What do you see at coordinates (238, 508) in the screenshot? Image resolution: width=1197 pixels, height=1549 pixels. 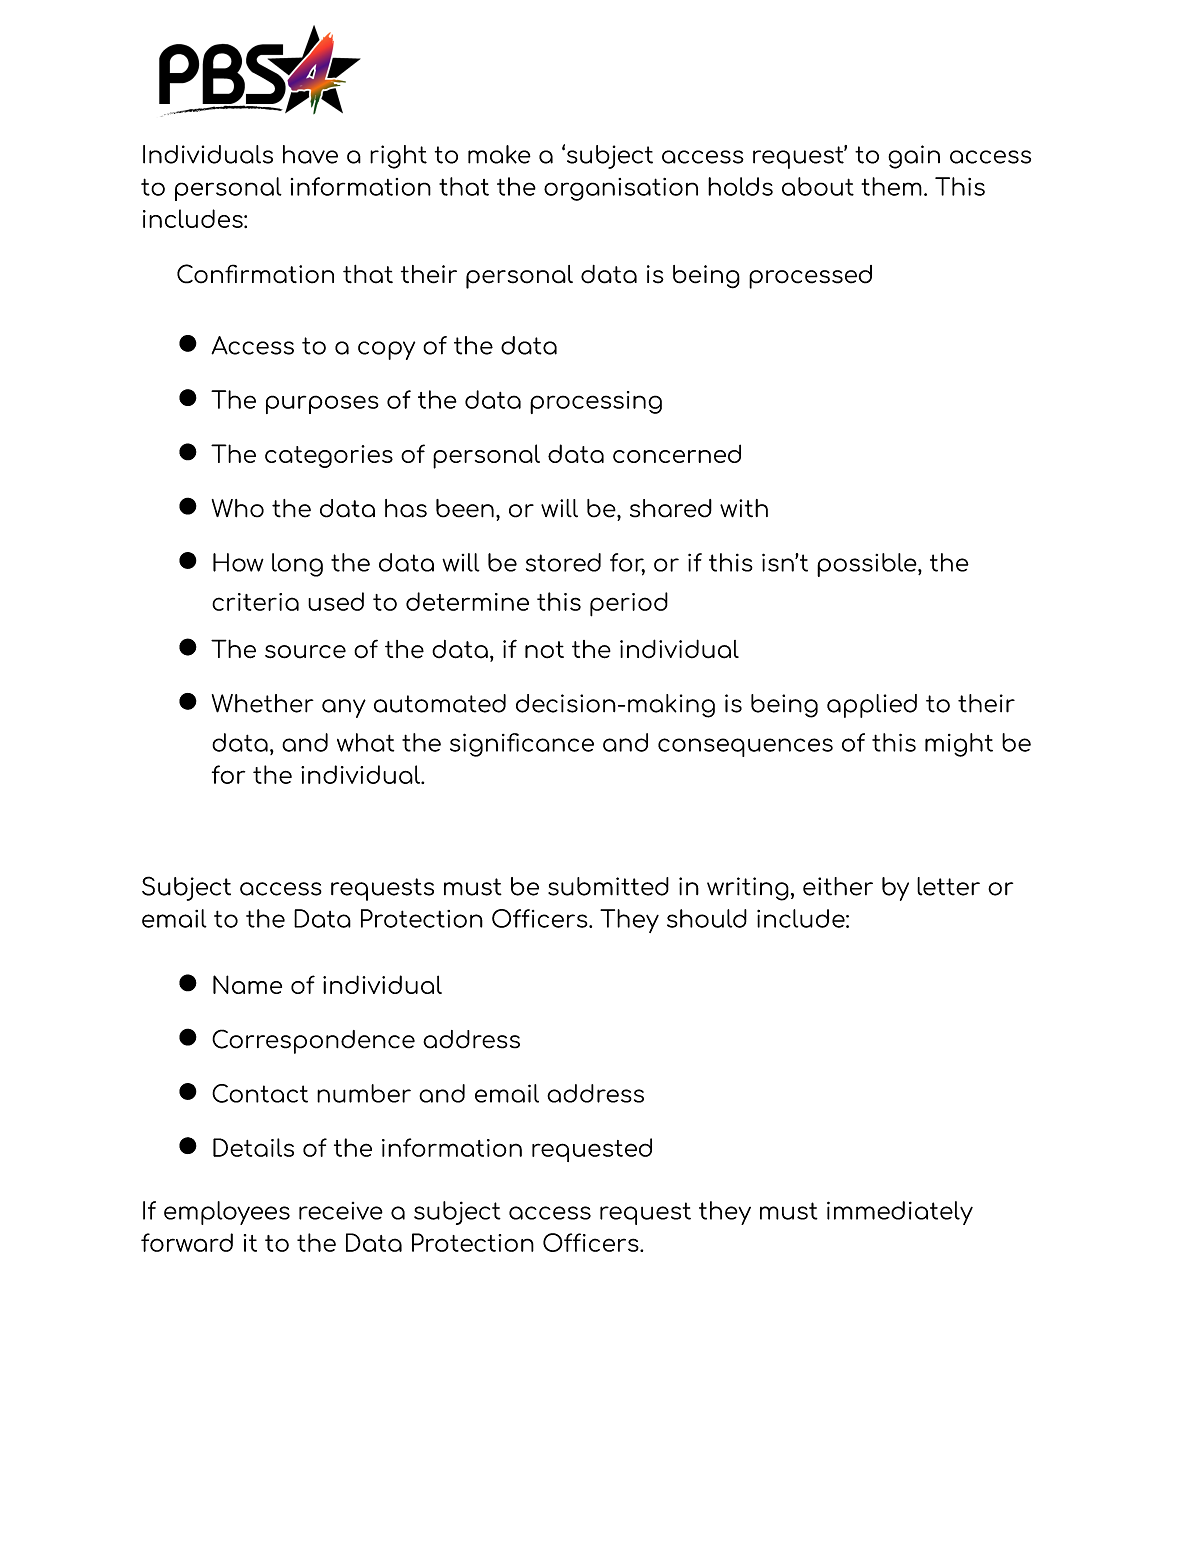 I see `Who` at bounding box center [238, 508].
